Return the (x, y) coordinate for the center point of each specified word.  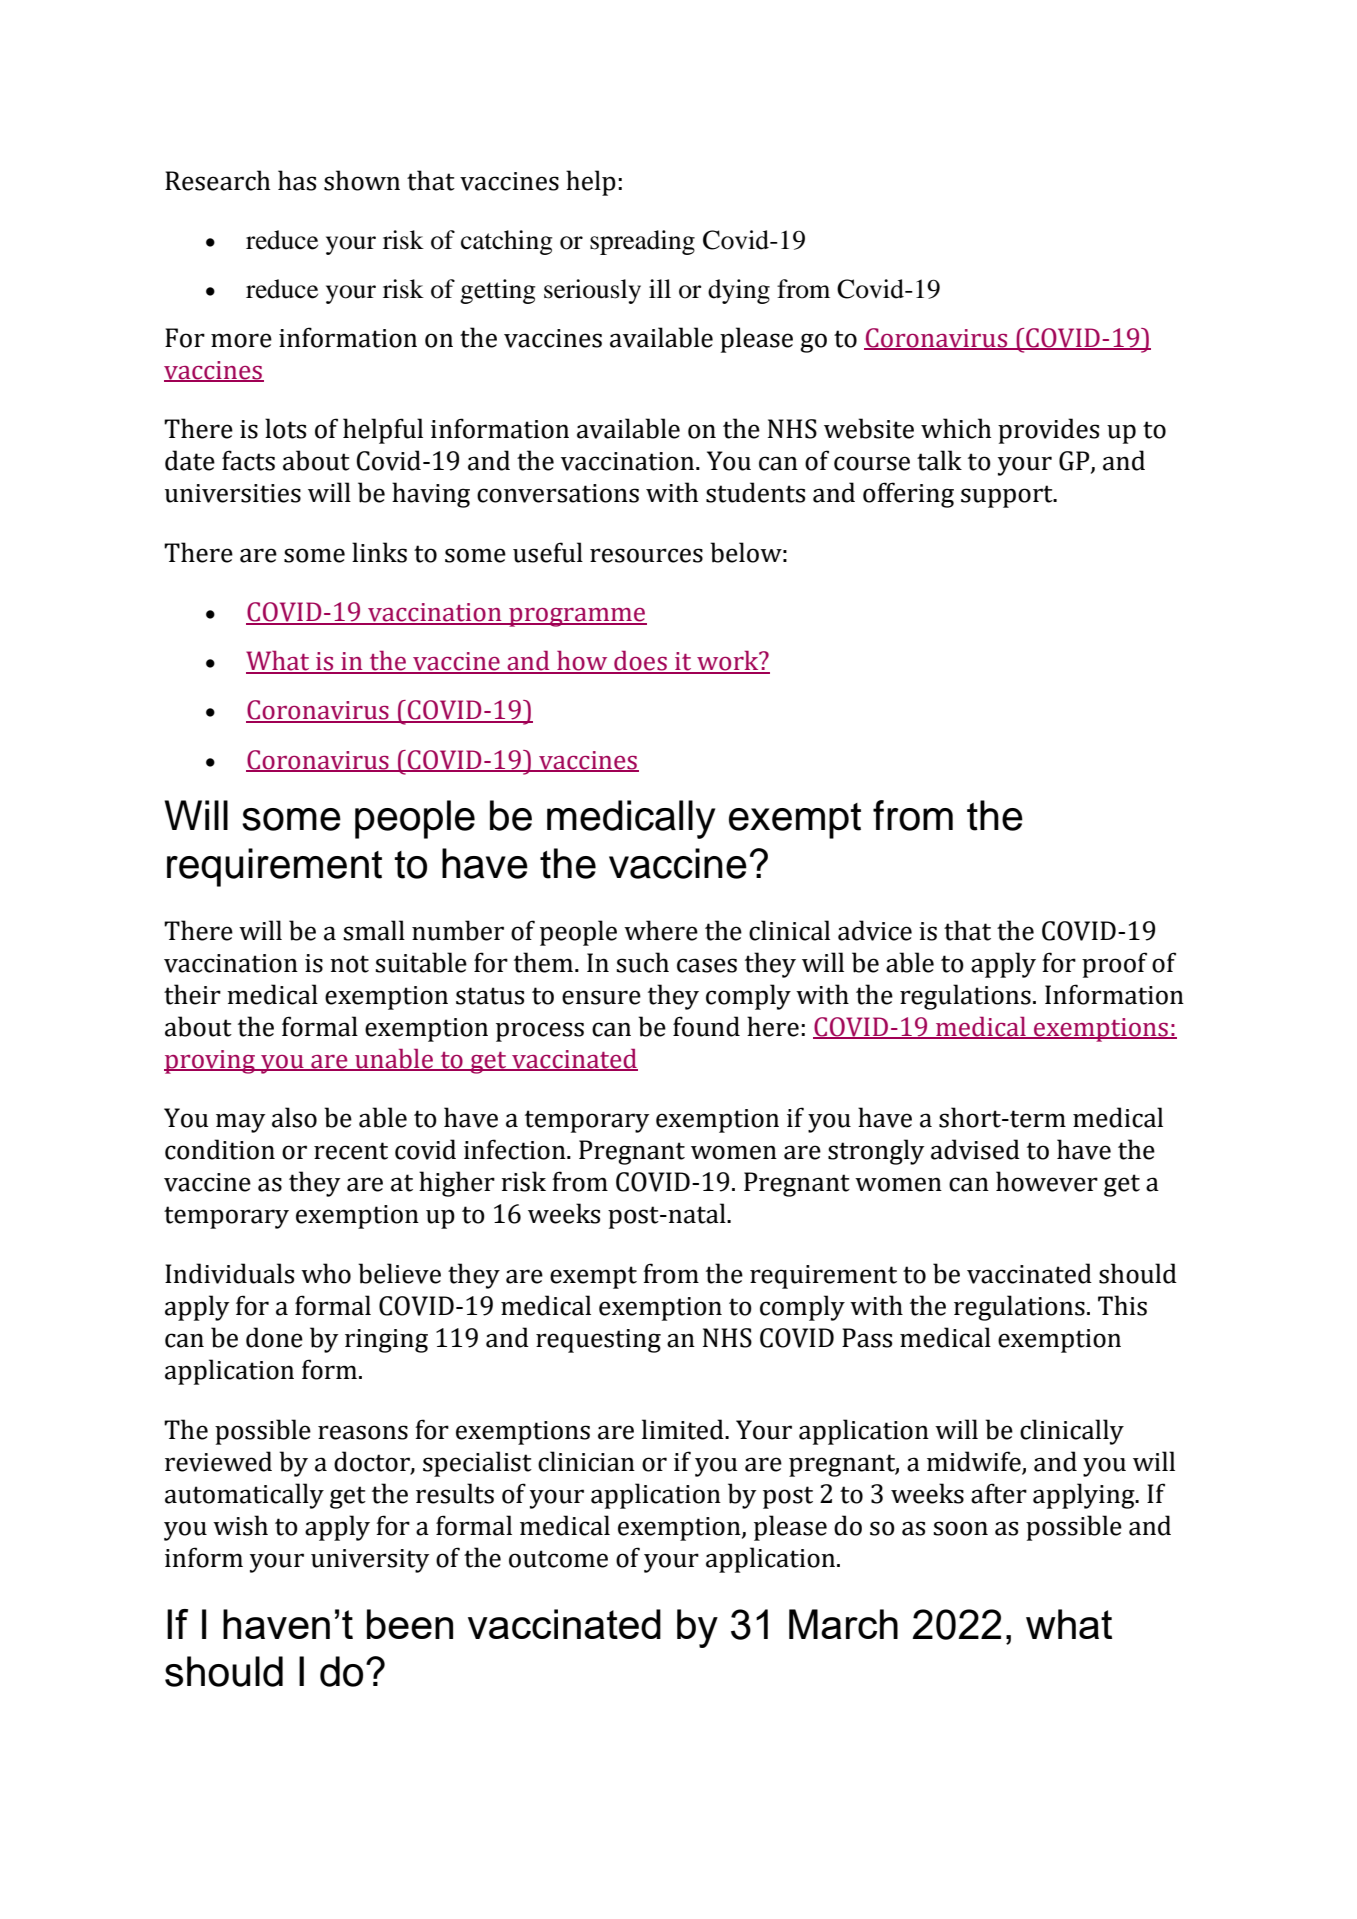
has (297, 180)
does (640, 662)
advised (975, 1149)
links (379, 552)
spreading (642, 242)
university (370, 1561)
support (1008, 496)
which (956, 428)
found (706, 1026)
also (294, 1117)
